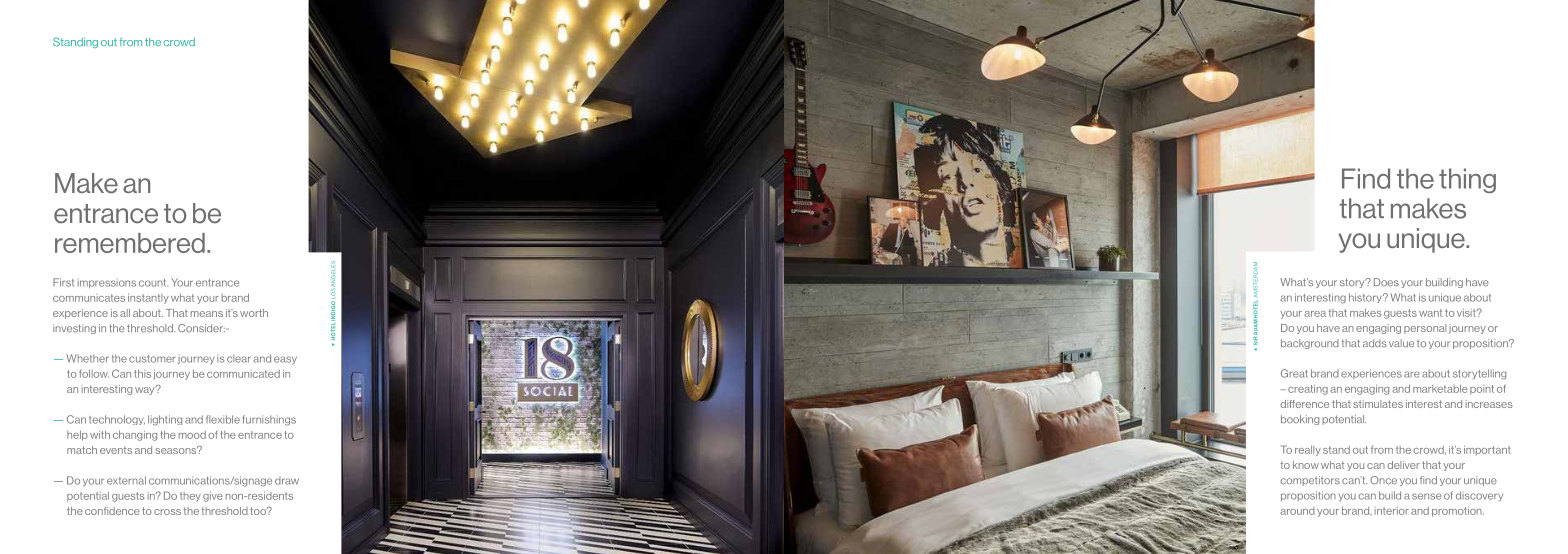 This screenshot has width=1568, height=554. Describe the element at coordinates (1467, 180) in the screenshot. I see `thing` at that location.
